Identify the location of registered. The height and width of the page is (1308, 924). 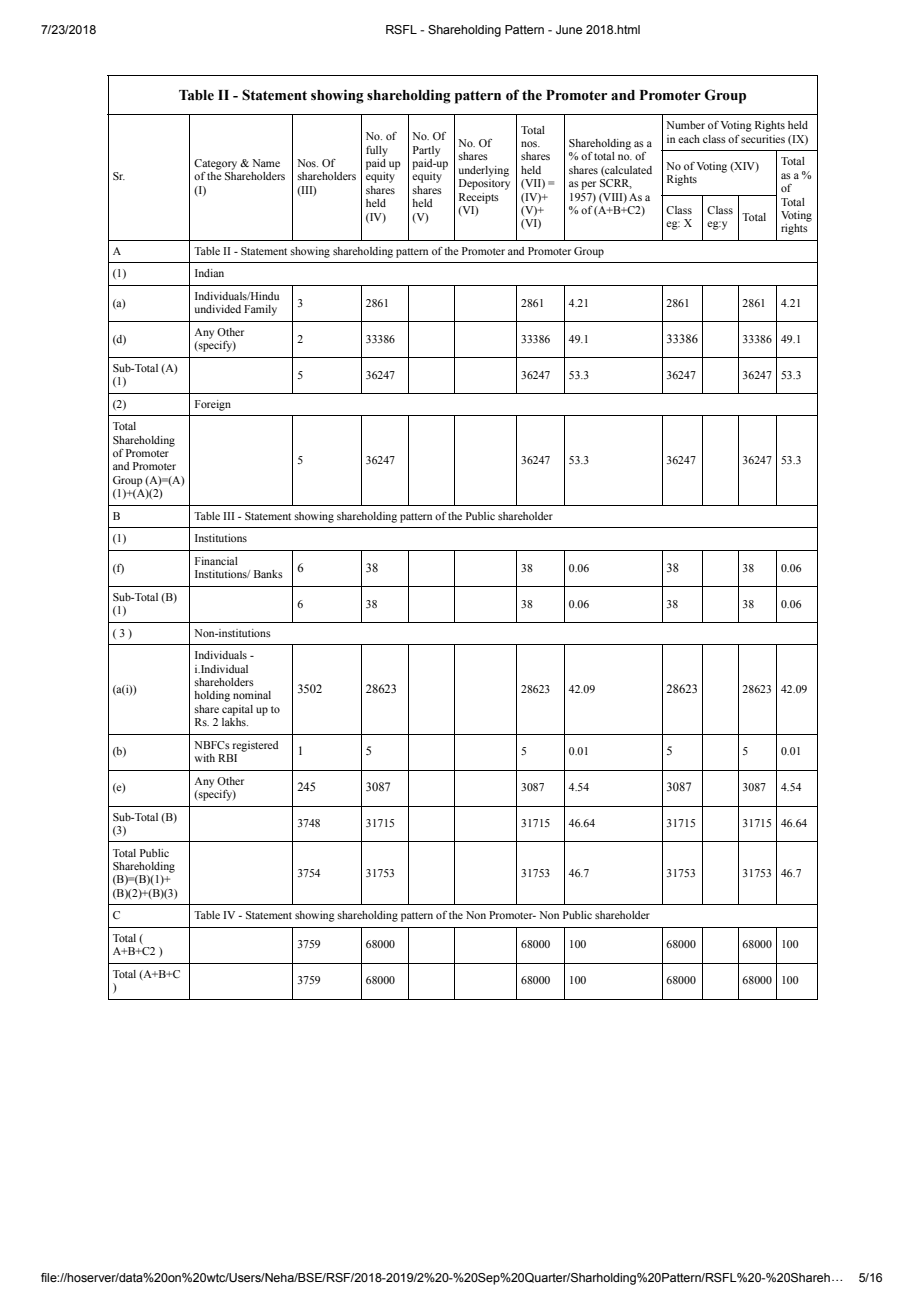
(255, 746).
